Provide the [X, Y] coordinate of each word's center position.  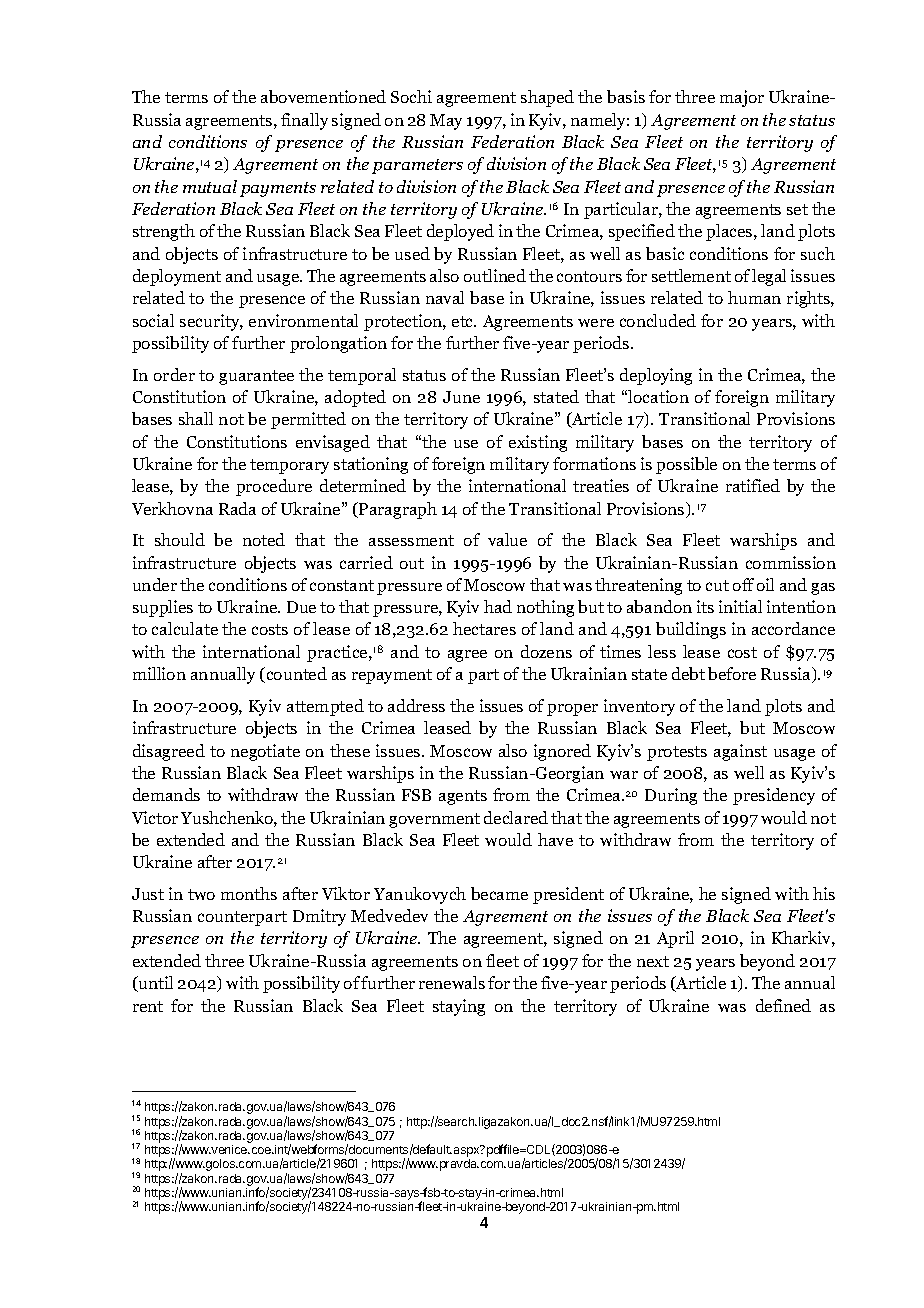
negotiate [265, 752]
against [740, 752]
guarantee [256, 377]
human [754, 297]
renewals [452, 982]
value [507, 539]
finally [304, 121]
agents [463, 797]
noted [264, 539]
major [742, 98]
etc [464, 321]
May [446, 122]
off [743, 584]
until [154, 984]
